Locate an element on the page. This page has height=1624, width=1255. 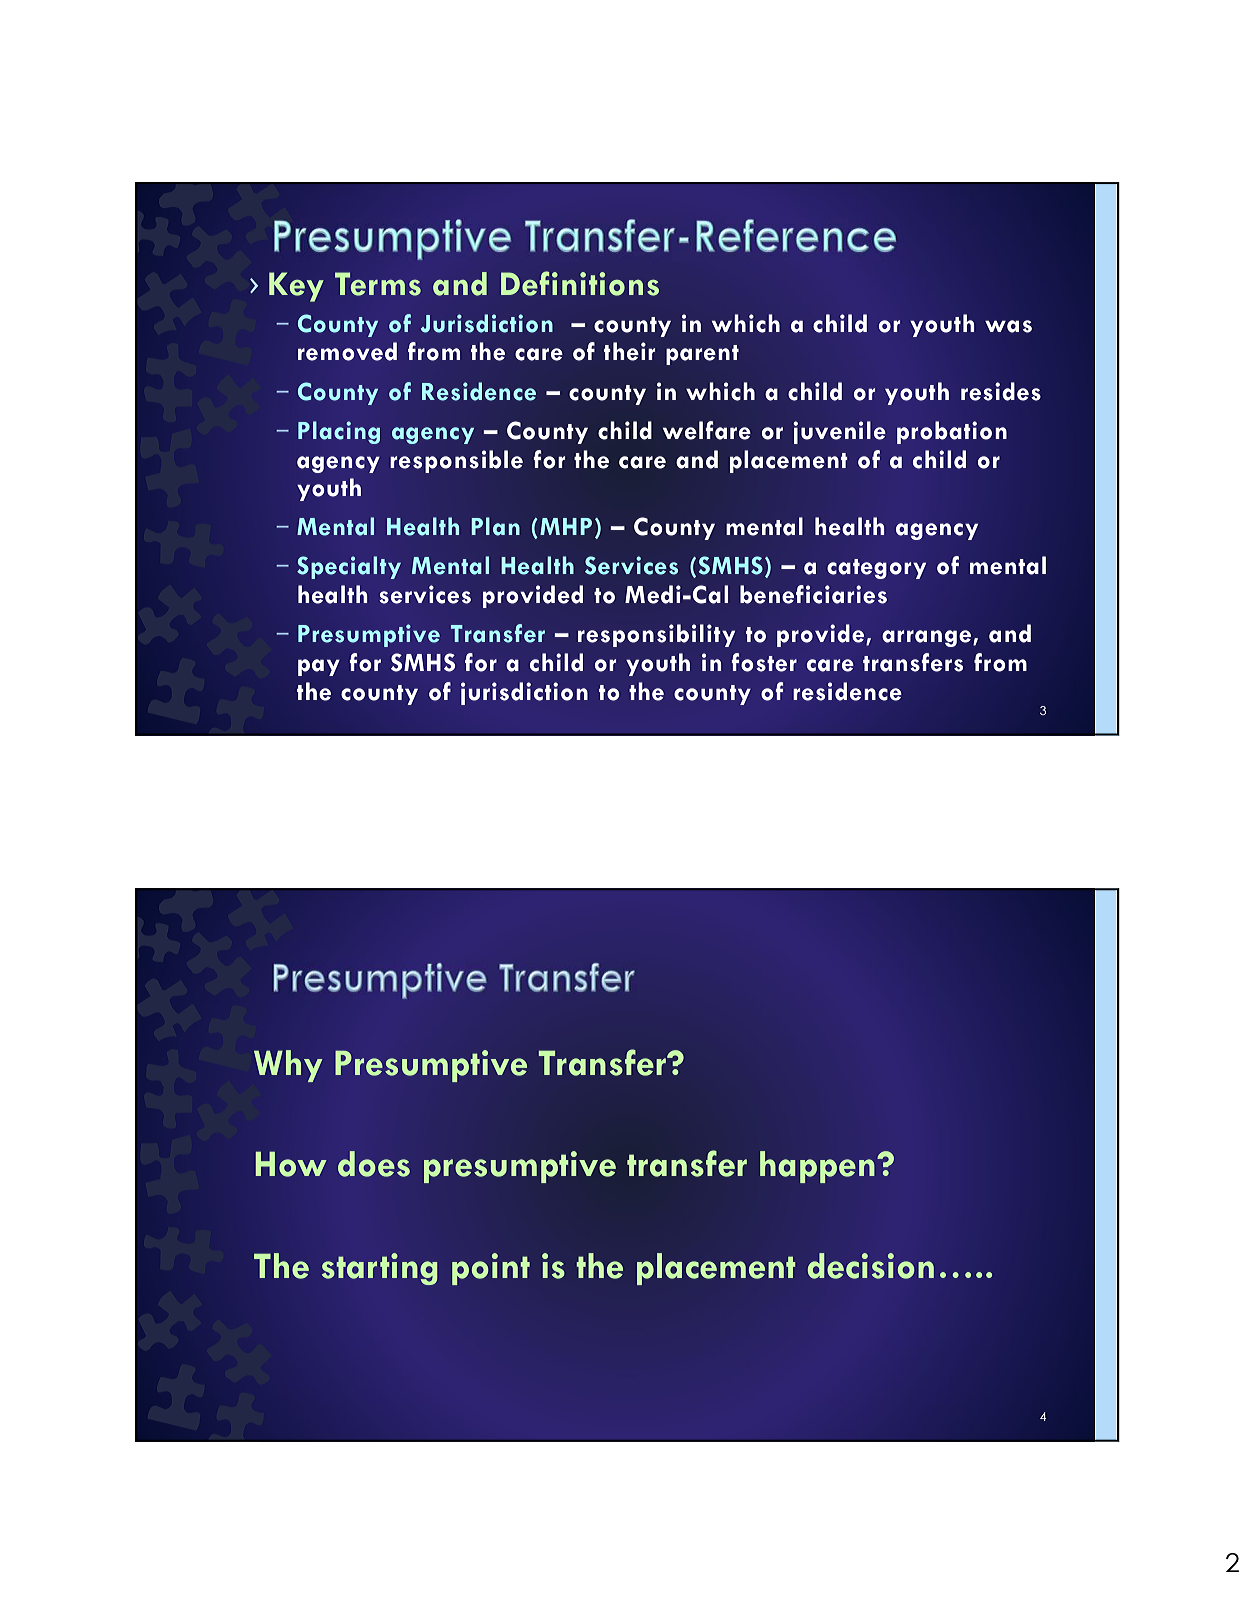
their is located at coordinates (629, 351).
